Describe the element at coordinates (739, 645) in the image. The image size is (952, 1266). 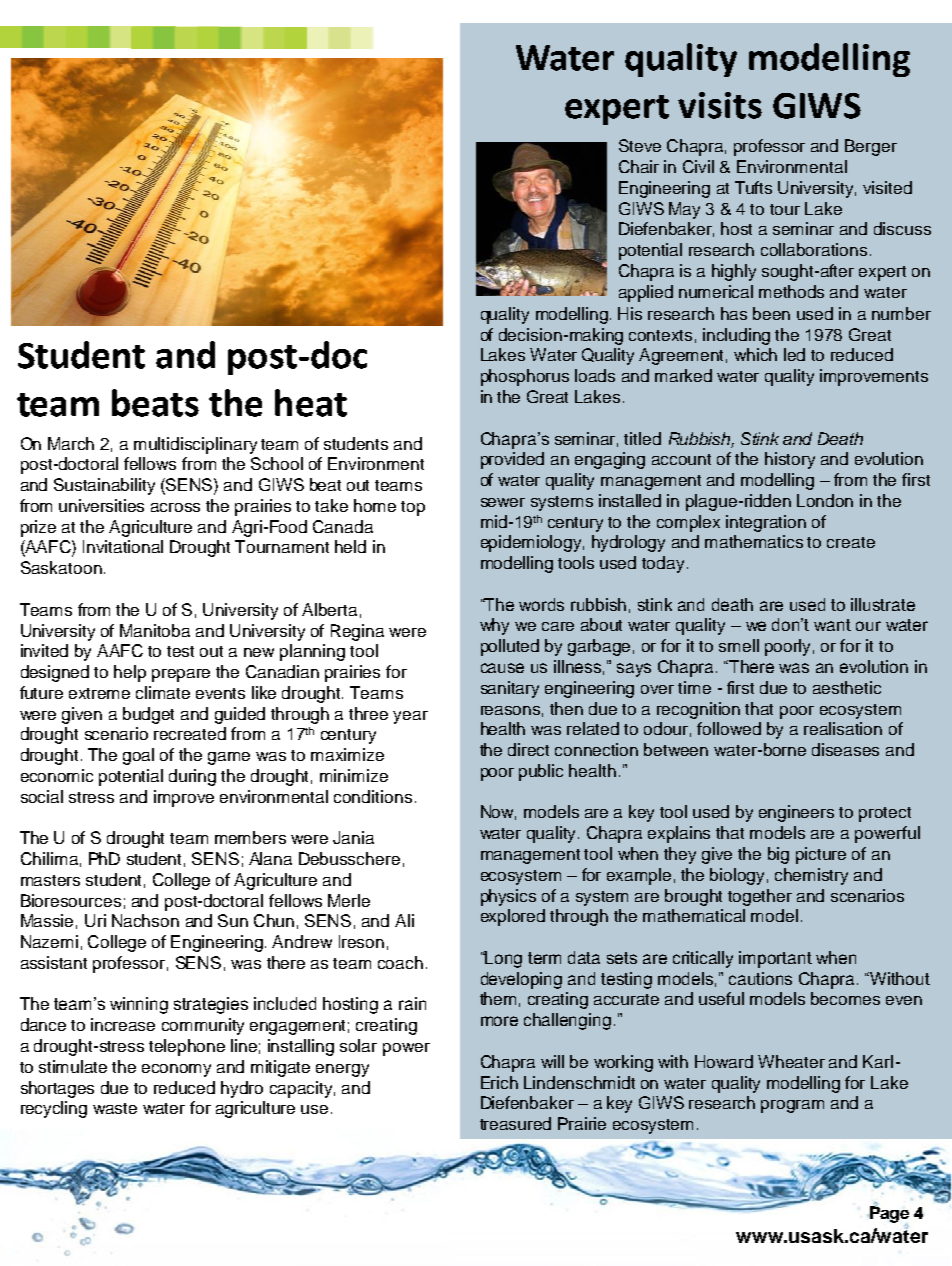
I see `smell` at that location.
